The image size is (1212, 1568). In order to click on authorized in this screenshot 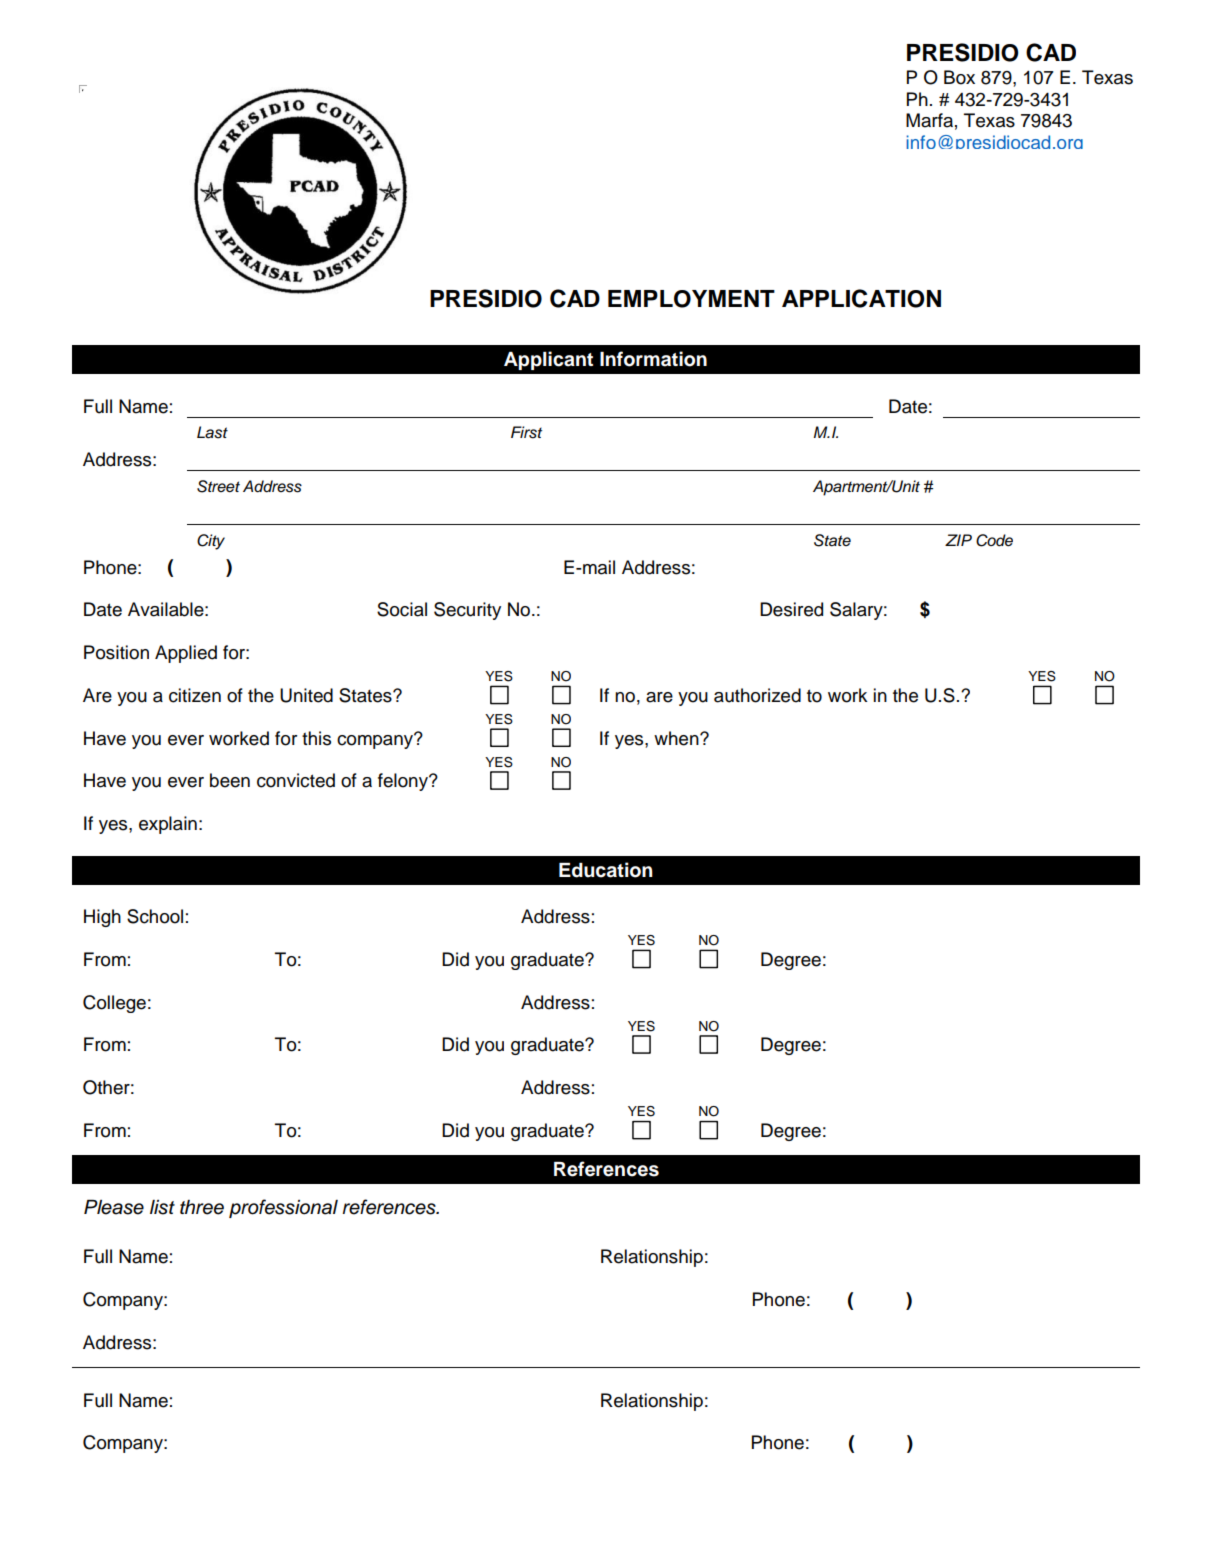, I will do `click(757, 695)`.
